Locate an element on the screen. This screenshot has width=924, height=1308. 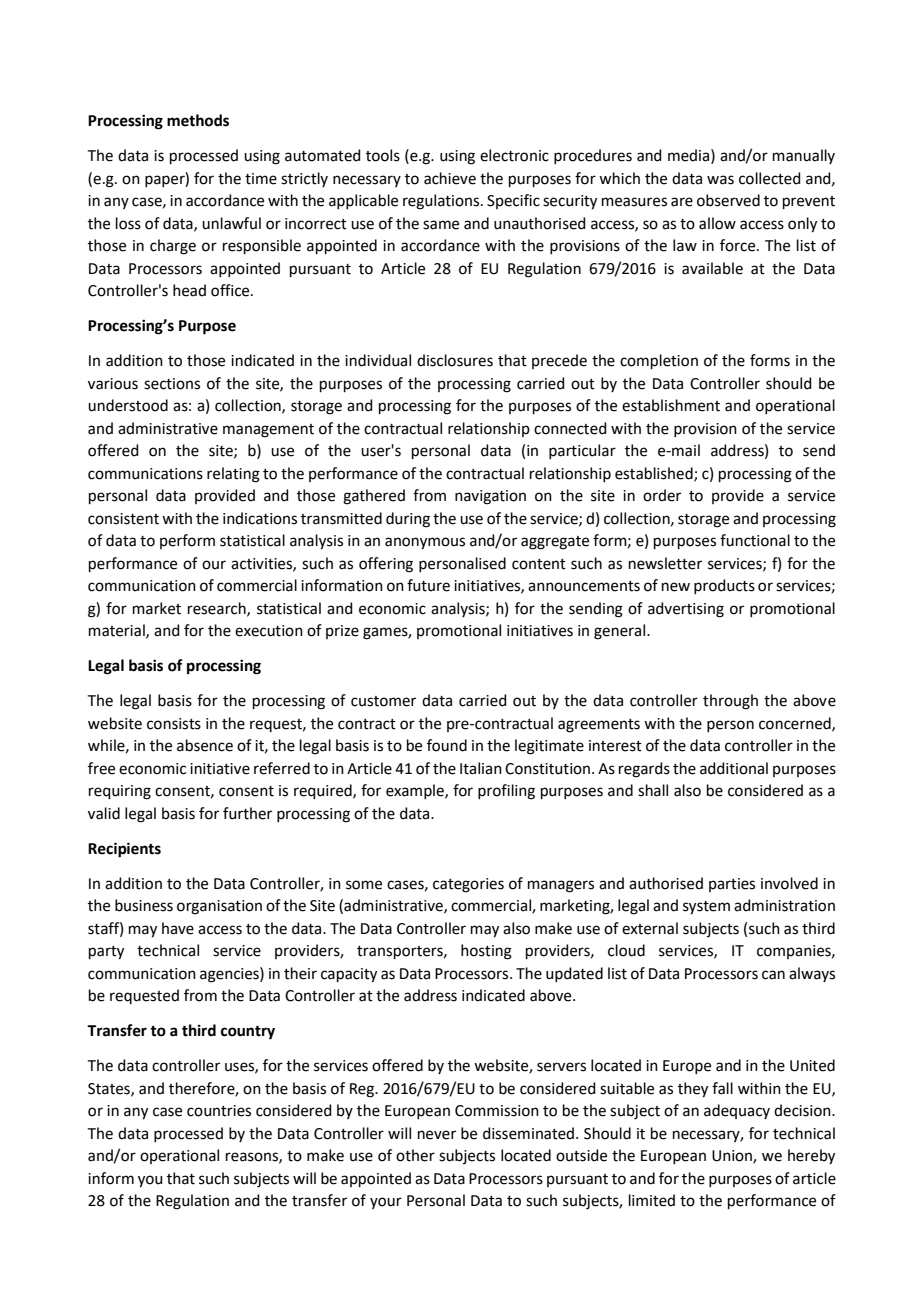
further is located at coordinates (247, 813).
